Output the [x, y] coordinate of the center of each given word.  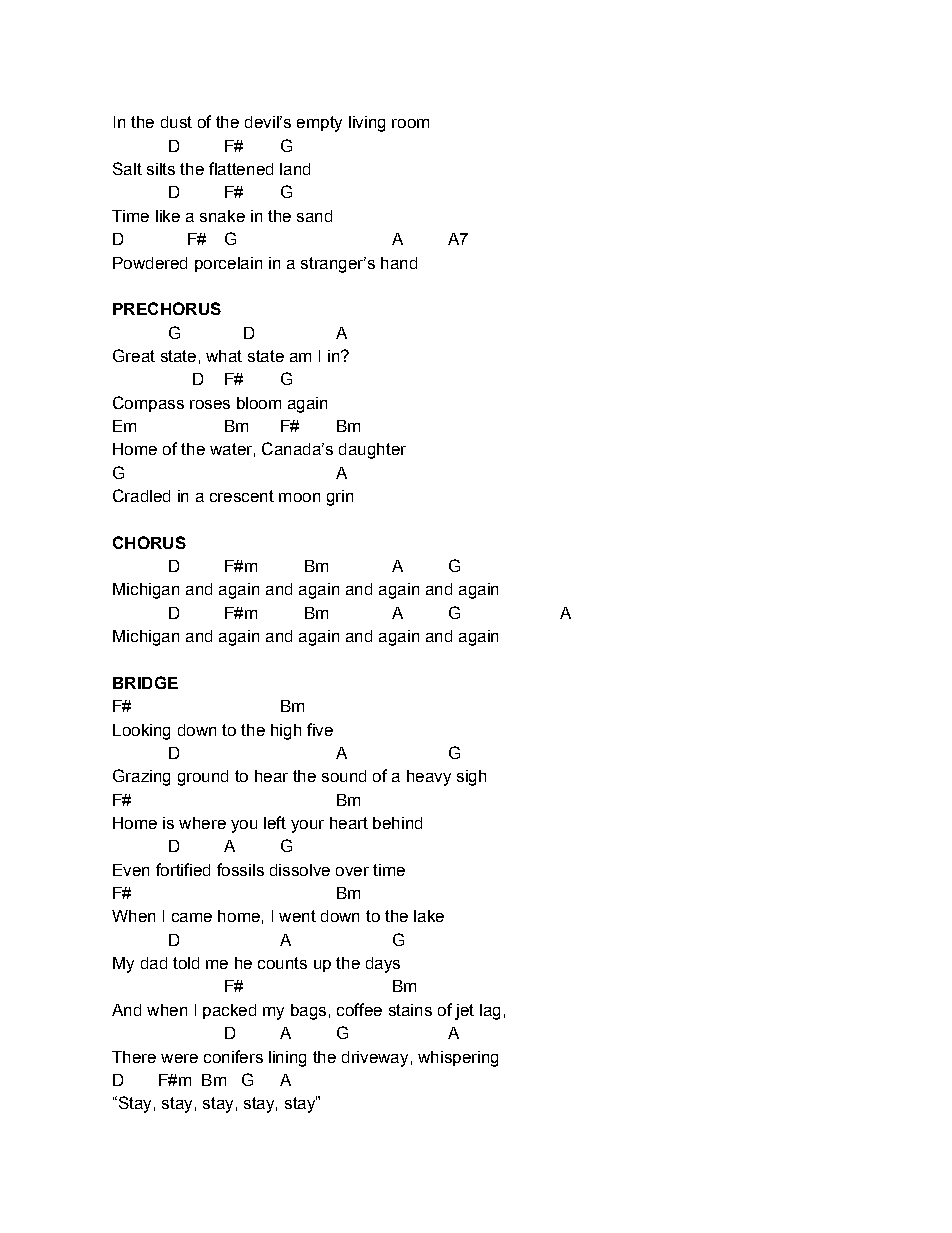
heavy [429, 778]
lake [429, 916]
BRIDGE [145, 682]
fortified [183, 869]
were [179, 1058]
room [410, 123]
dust [176, 122]
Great [134, 355]
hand [399, 263]
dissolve [300, 870]
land [295, 169]
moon [299, 497]
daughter [372, 451]
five [320, 729]
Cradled [141, 495]
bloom [259, 403]
